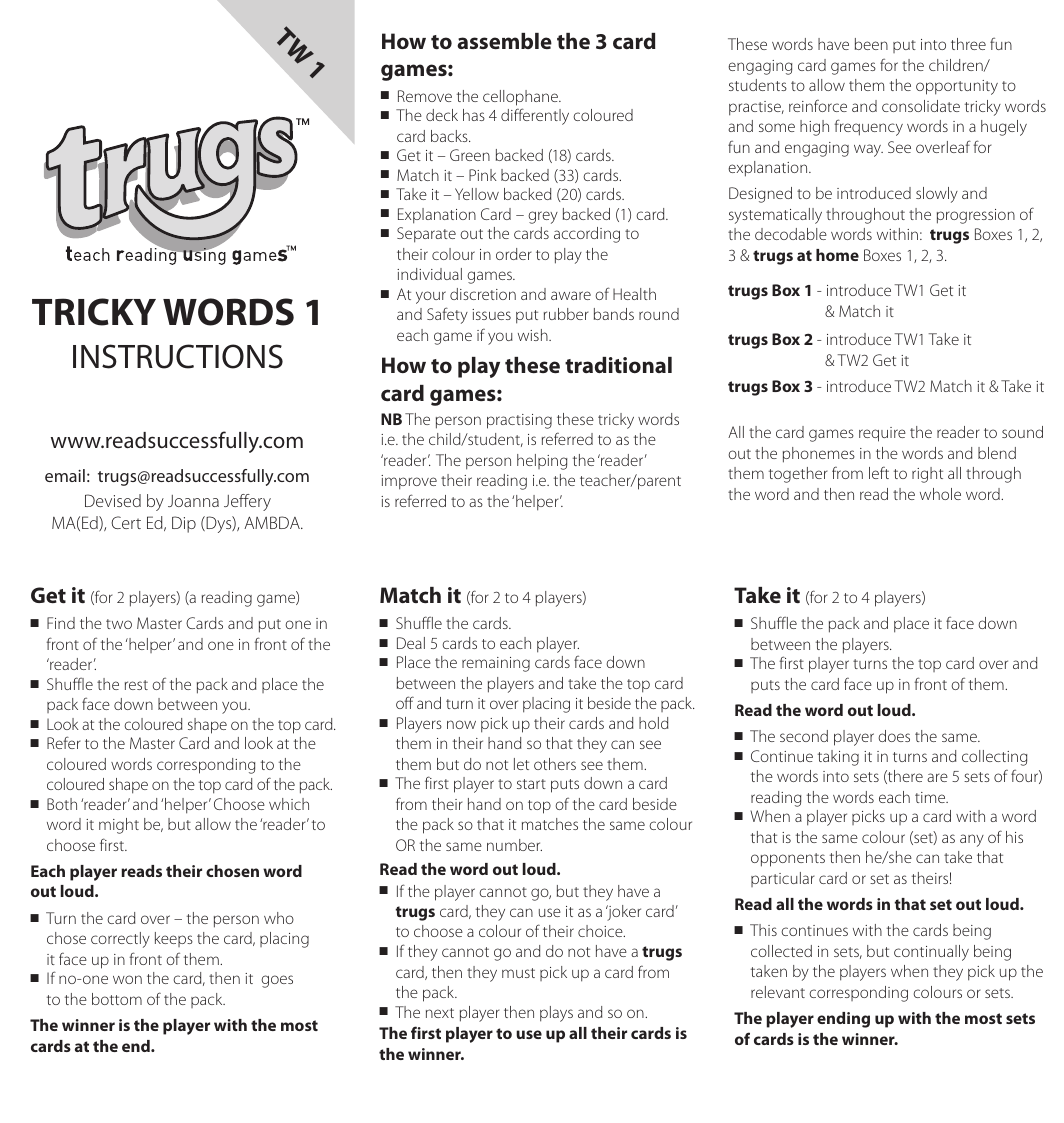 The height and width of the screenshot is (1123, 1064). Describe the element at coordinates (127, 979) in the screenshot. I see `won` at that location.
